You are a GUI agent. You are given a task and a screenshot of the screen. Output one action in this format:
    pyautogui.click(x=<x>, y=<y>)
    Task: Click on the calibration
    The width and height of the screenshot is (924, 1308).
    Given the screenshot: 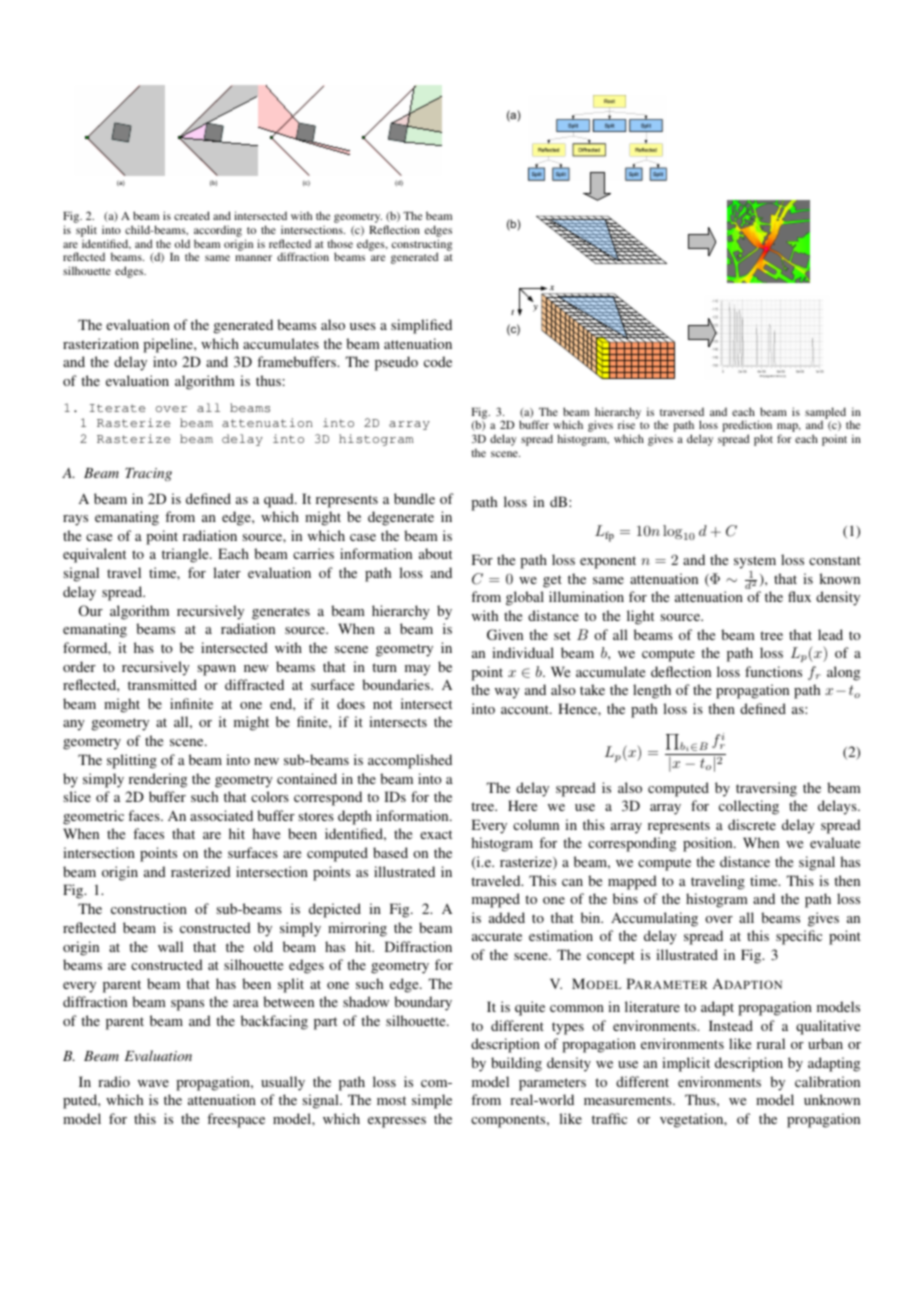 What is the action you would take?
    pyautogui.click(x=827, y=1081)
